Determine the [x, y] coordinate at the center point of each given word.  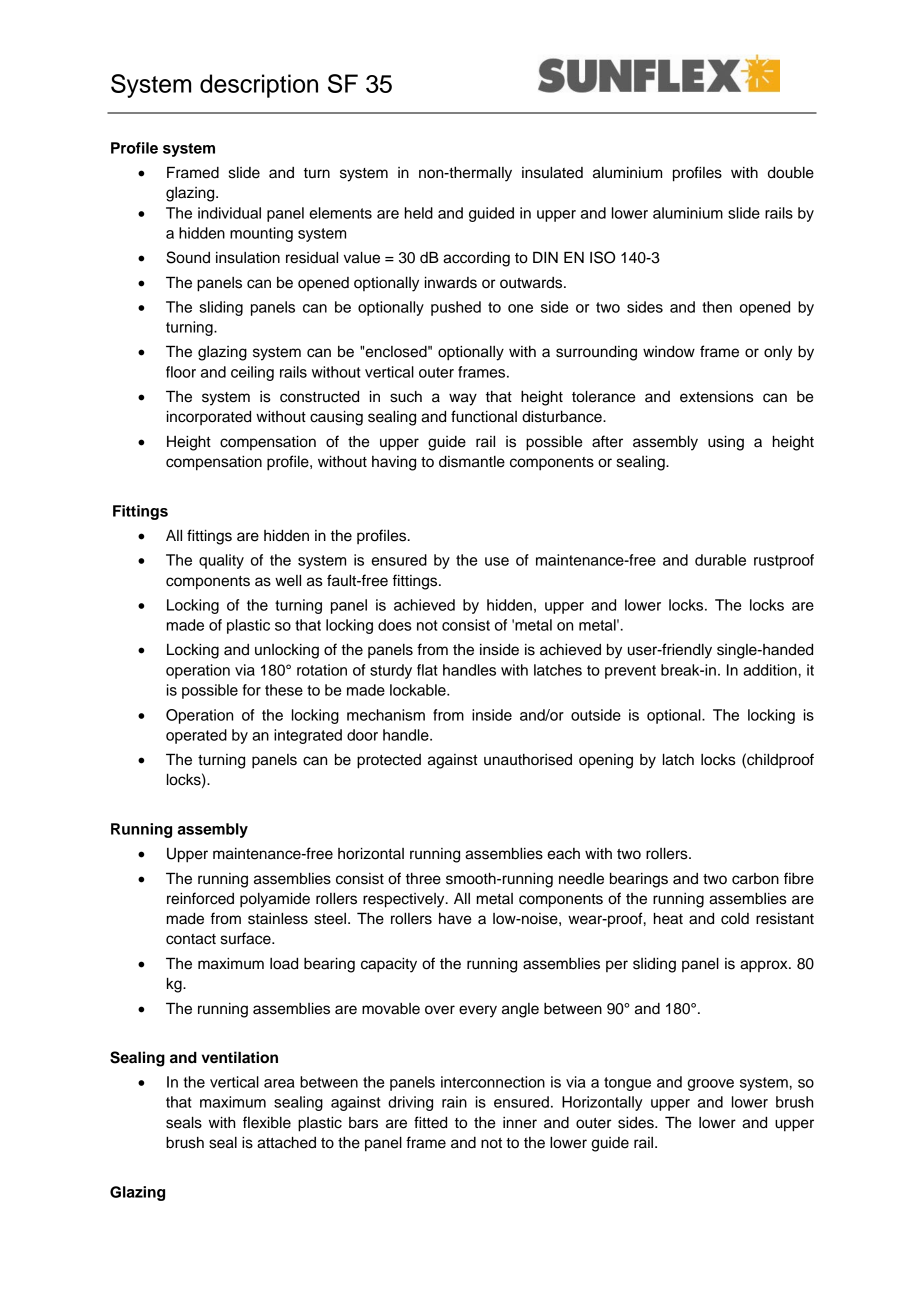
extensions [717, 397]
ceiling [252, 373]
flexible [267, 1122]
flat [427, 670]
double [791, 173]
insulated [552, 173]
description [259, 86]
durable [720, 560]
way [463, 399]
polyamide [275, 900]
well [288, 581]
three [423, 879]
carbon [755, 879]
